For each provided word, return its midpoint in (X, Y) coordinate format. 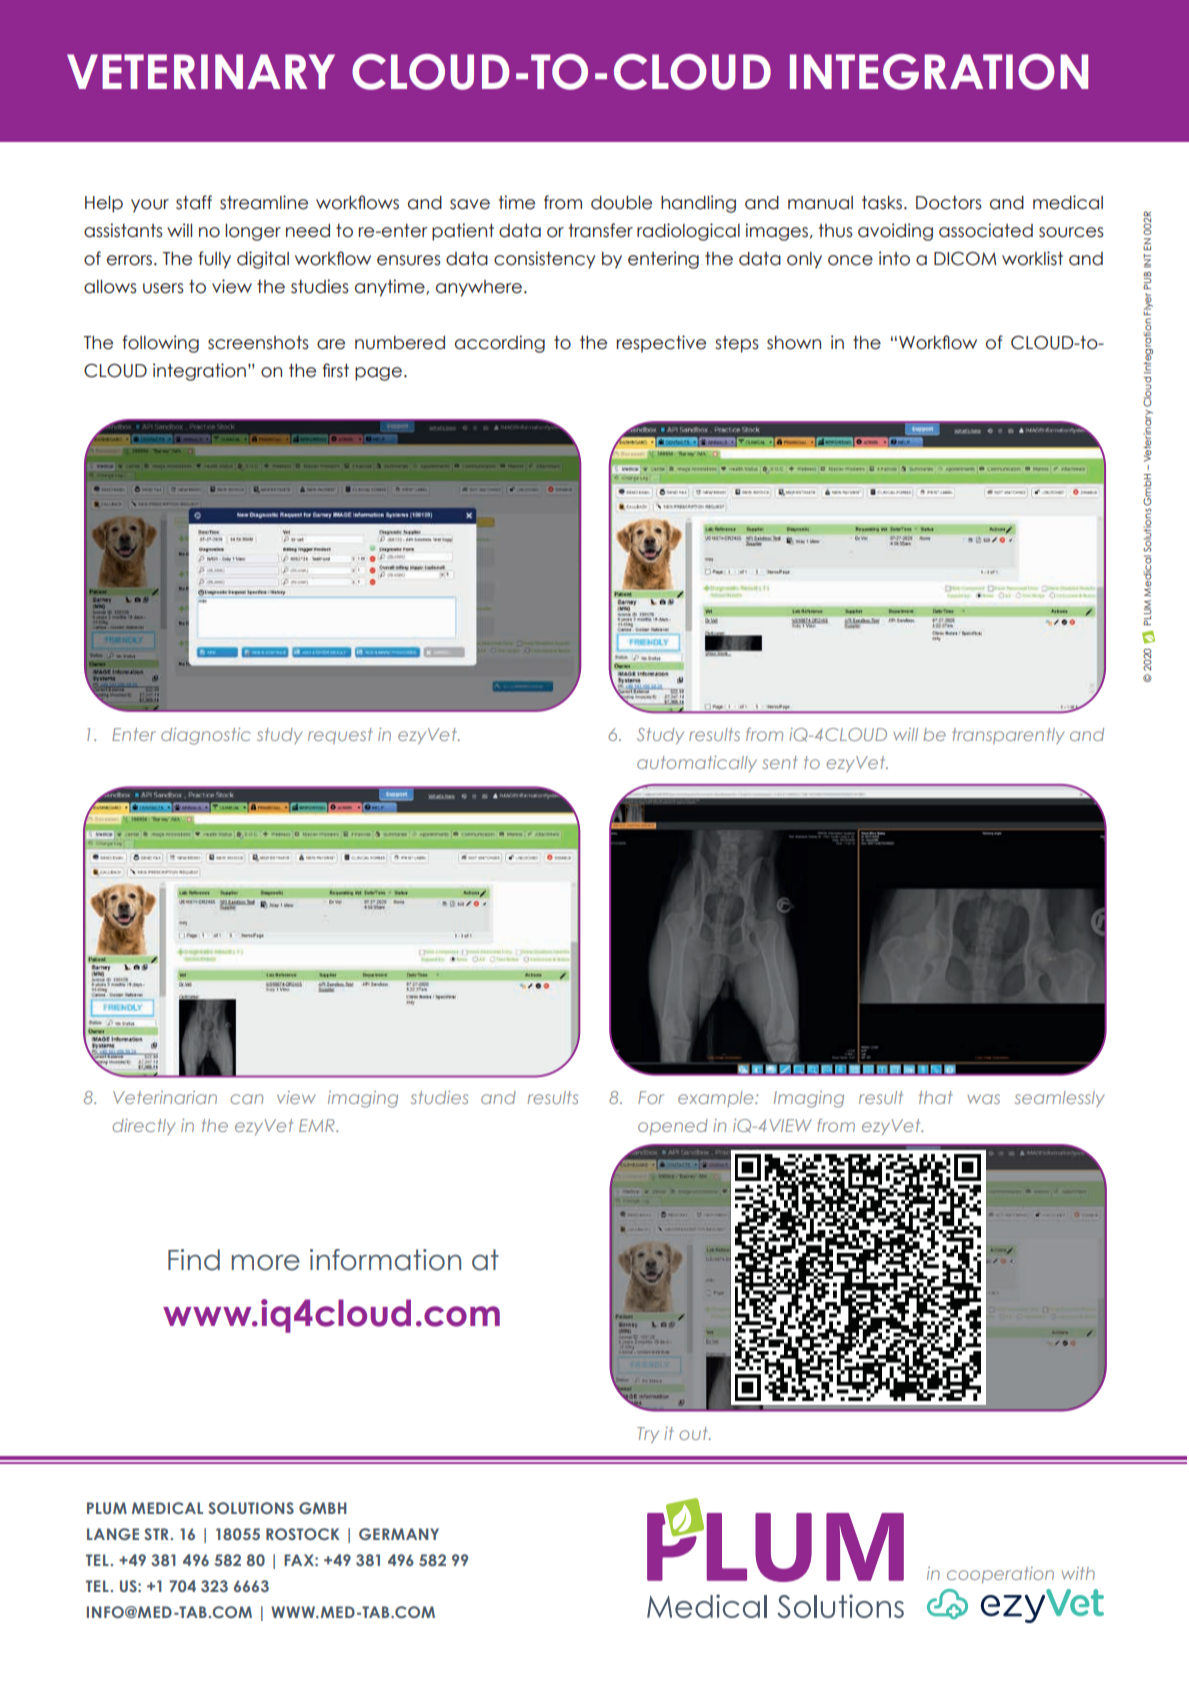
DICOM (965, 259)
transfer (601, 230)
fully (214, 260)
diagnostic (206, 736)
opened (673, 1127)
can (246, 1099)
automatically (697, 764)
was (984, 1099)
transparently (1008, 736)
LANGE (113, 1534)
